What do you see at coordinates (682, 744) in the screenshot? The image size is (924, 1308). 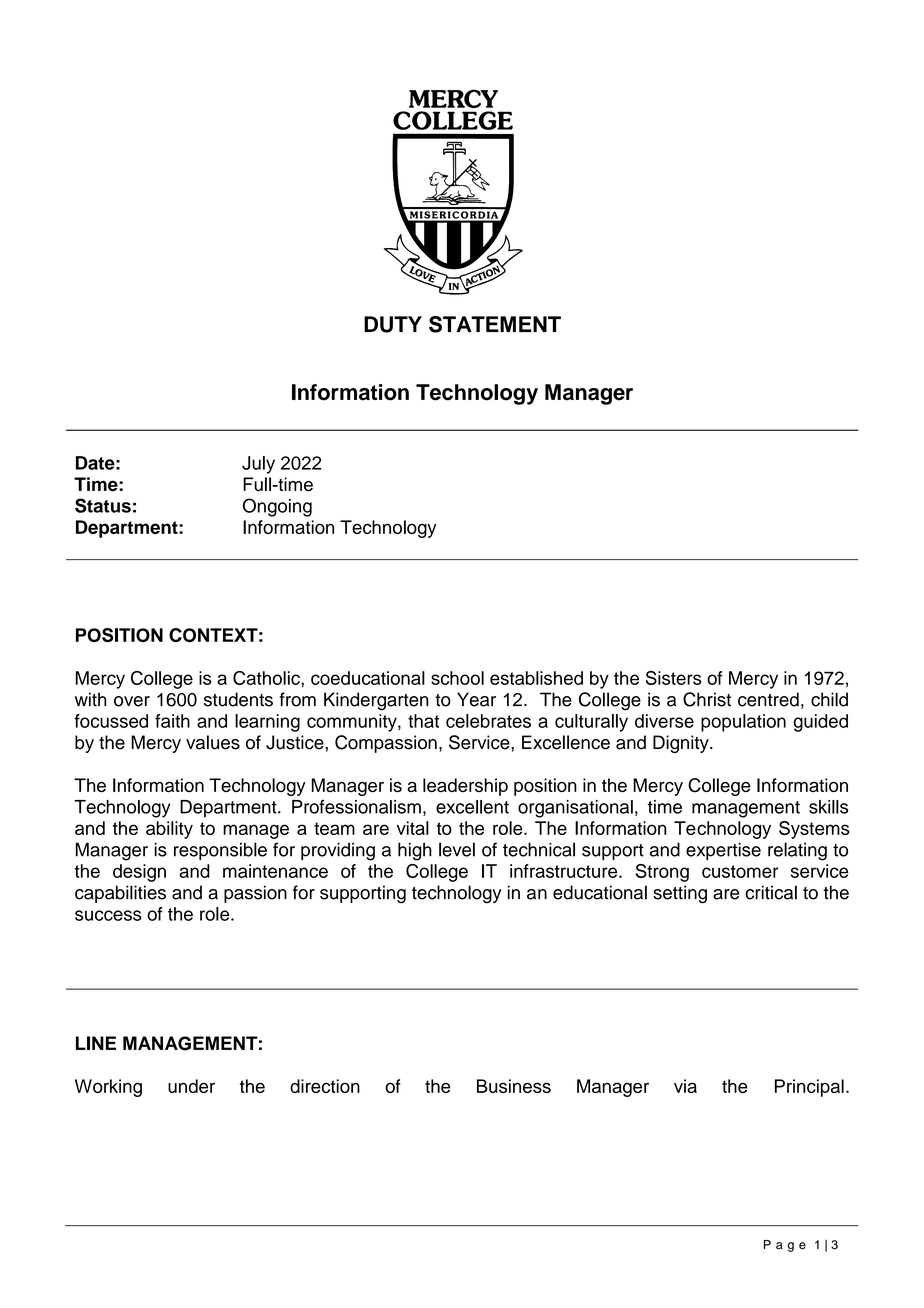 I see `Dignity` at bounding box center [682, 744].
